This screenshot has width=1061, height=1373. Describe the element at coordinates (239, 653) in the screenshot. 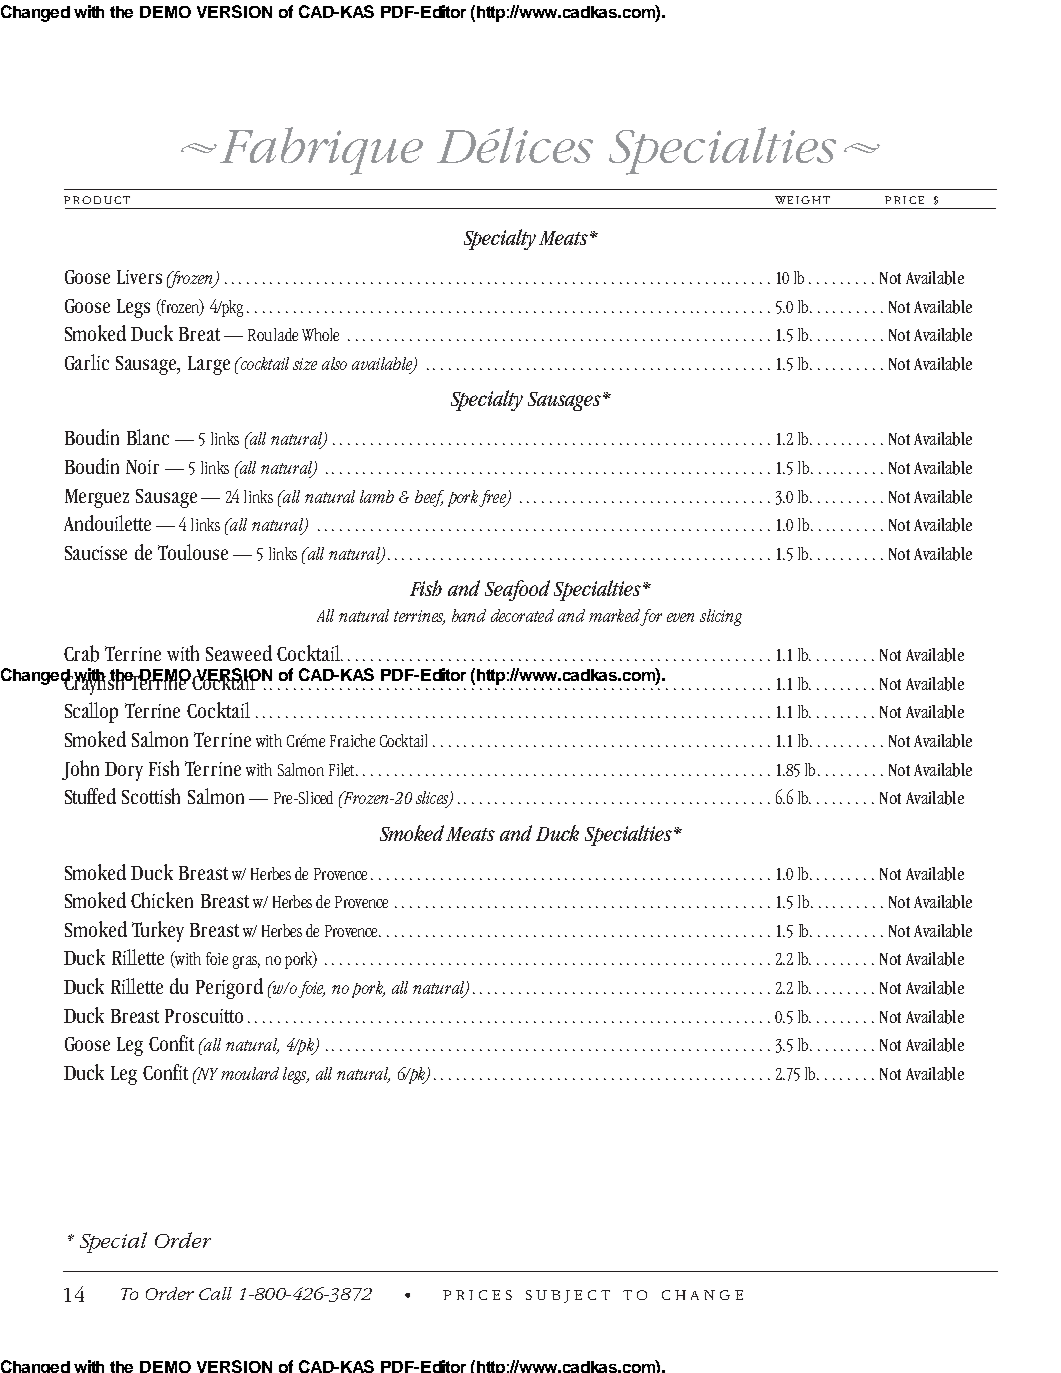

I see `Seaweed` at that location.
